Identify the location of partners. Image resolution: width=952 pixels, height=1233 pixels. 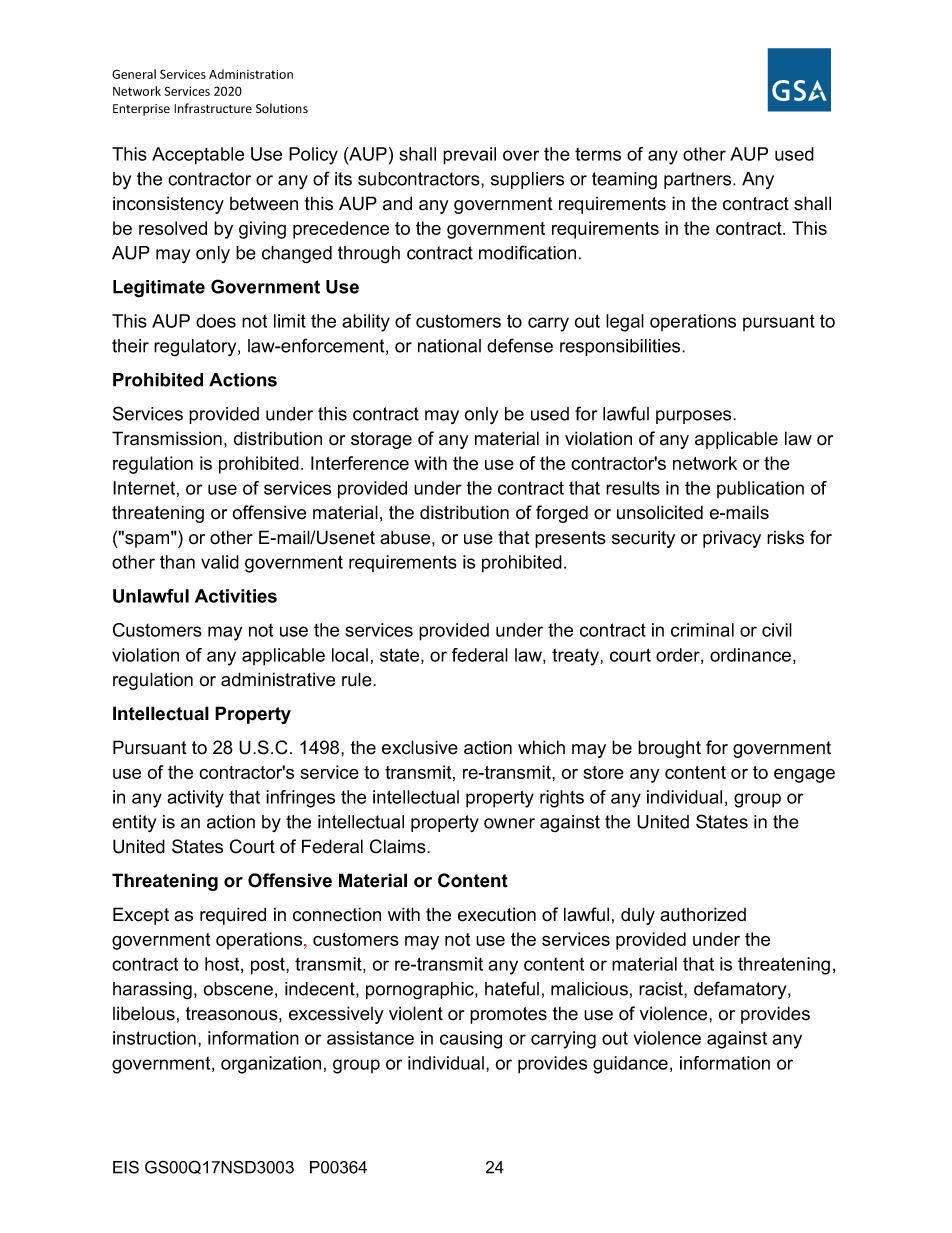
(699, 180).
